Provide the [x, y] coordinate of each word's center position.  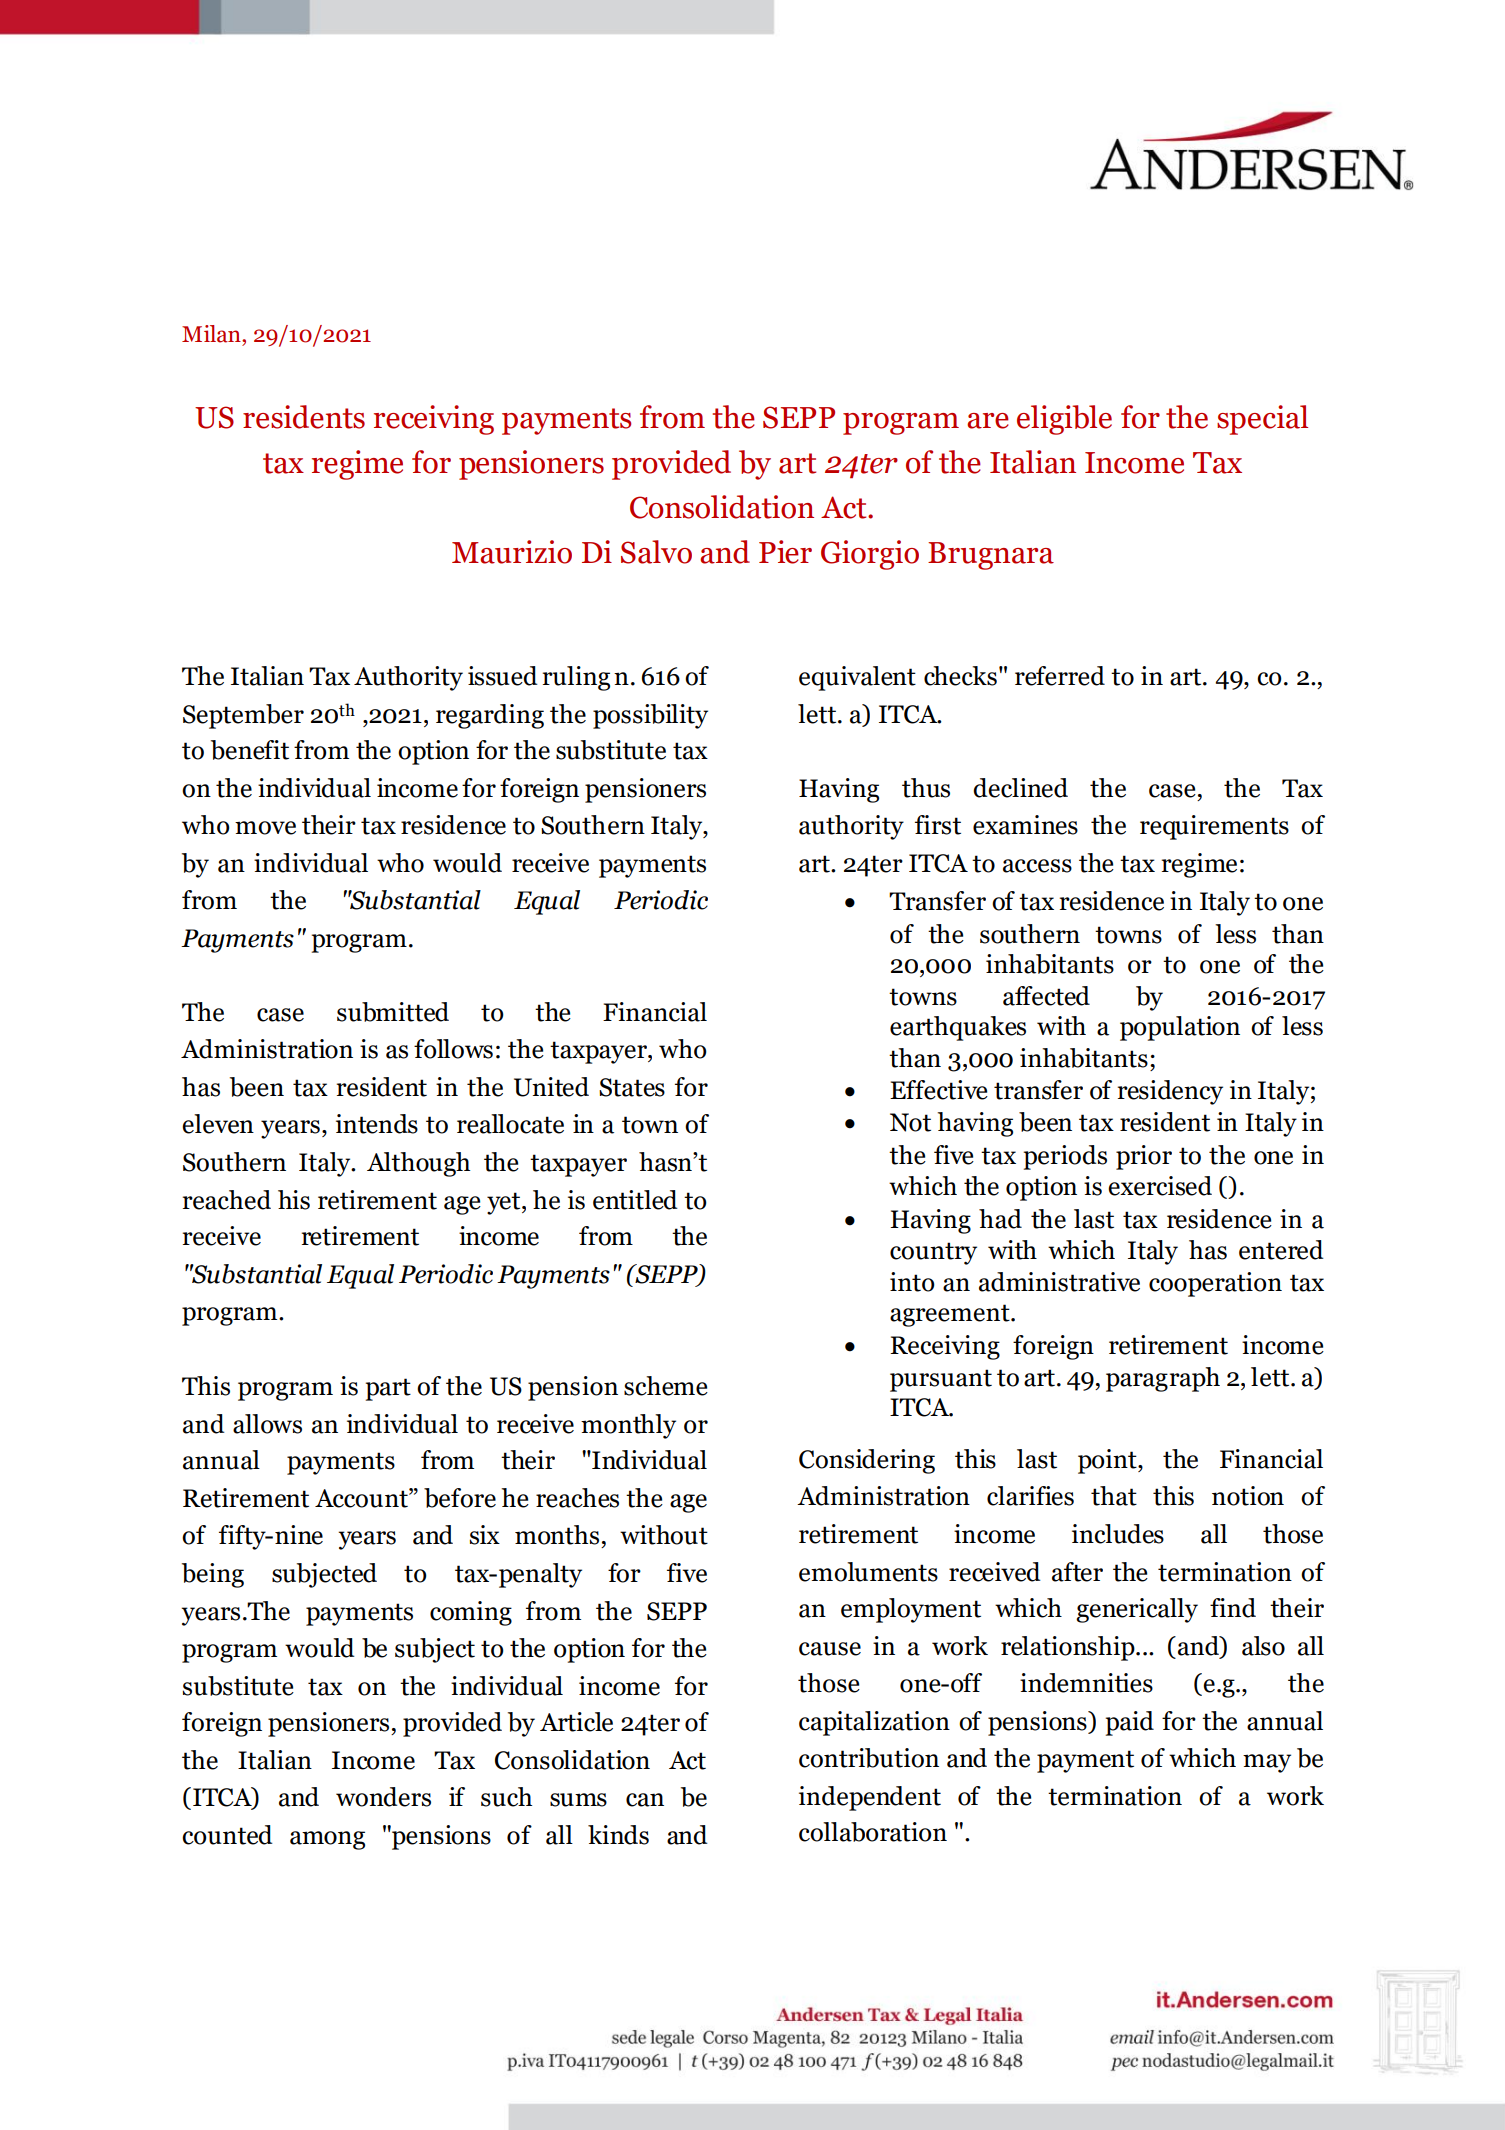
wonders [383, 1797]
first [938, 825]
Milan [212, 334]
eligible [1064, 420]
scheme [666, 1386]
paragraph [1163, 1379]
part [388, 1389]
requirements [1214, 827]
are [988, 421]
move [265, 828]
